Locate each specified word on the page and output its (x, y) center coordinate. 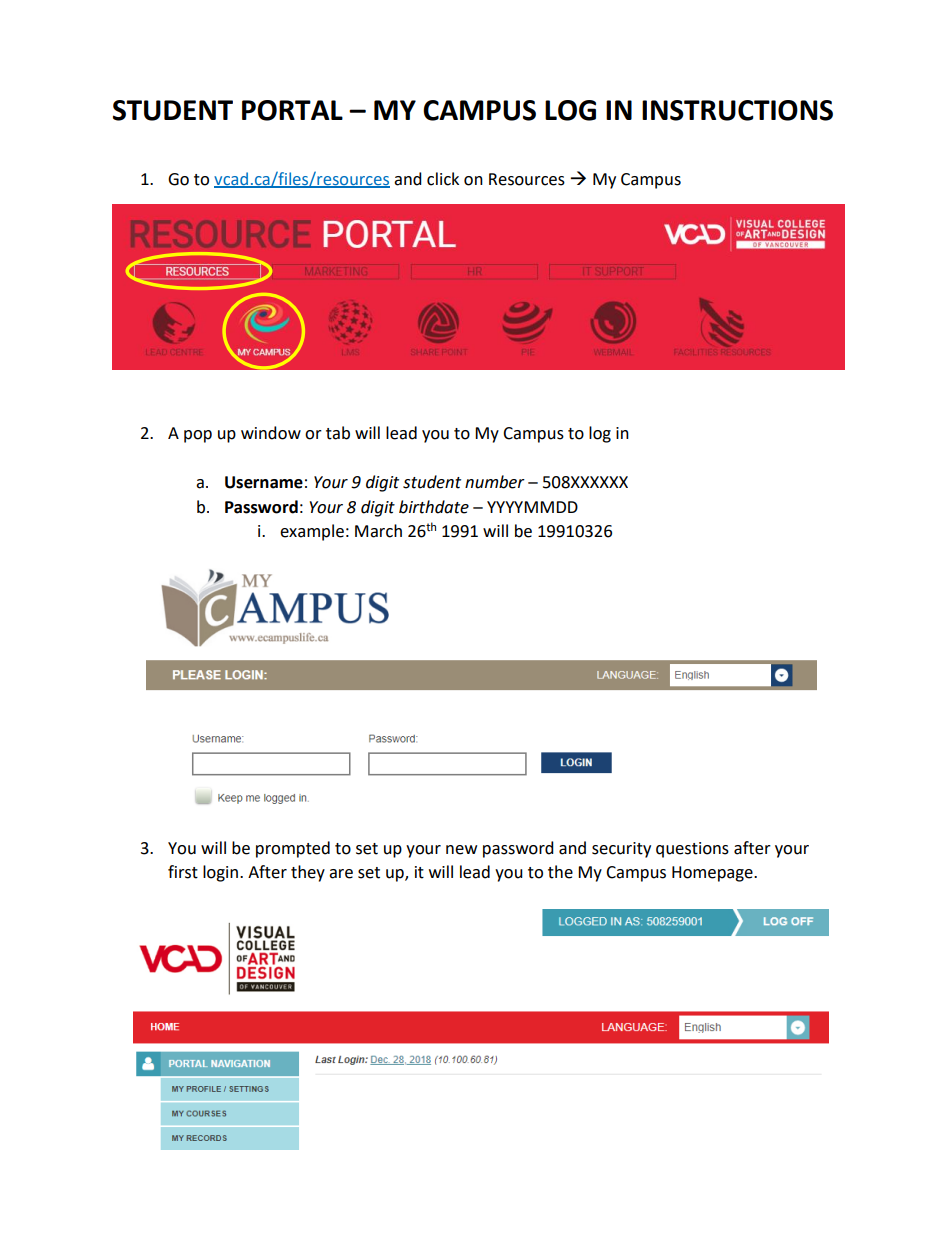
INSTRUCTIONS (737, 110)
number (495, 482)
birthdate (434, 507)
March (378, 531)
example (312, 532)
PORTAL (292, 110)
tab (338, 433)
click (443, 179)
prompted (293, 849)
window (271, 433)
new (461, 850)
